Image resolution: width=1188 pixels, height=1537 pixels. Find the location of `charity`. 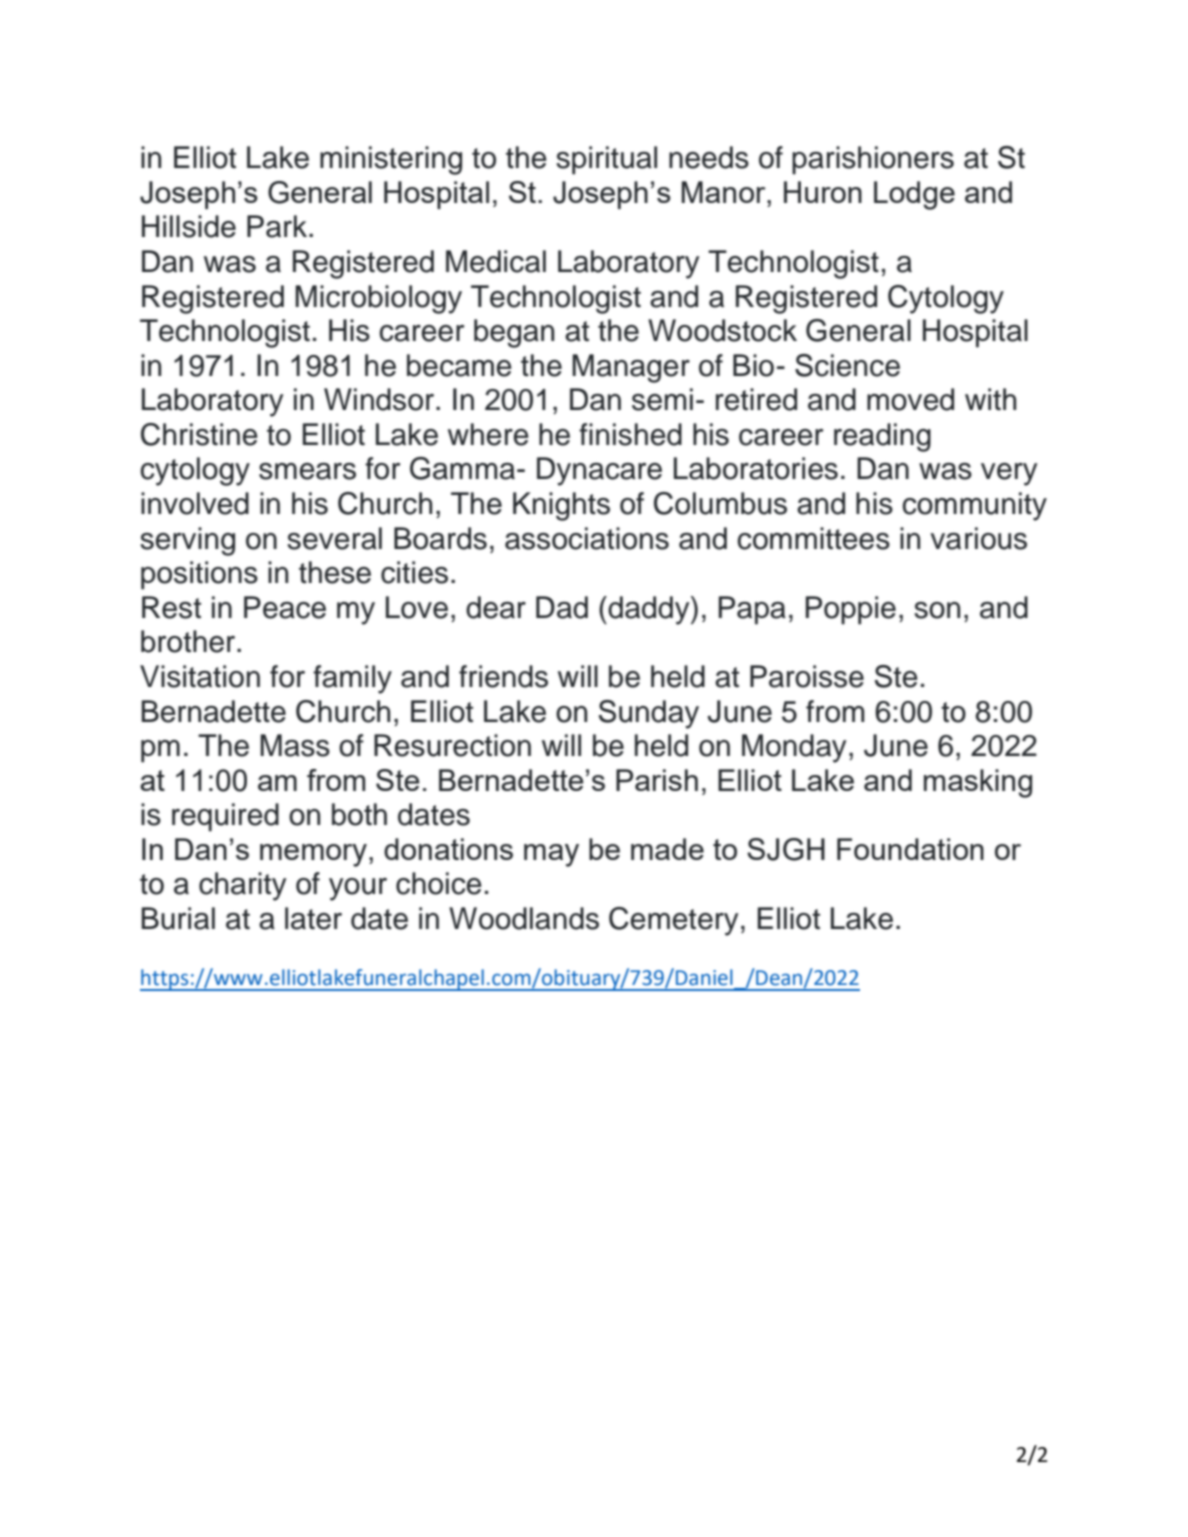

charity is located at coordinates (242, 886).
